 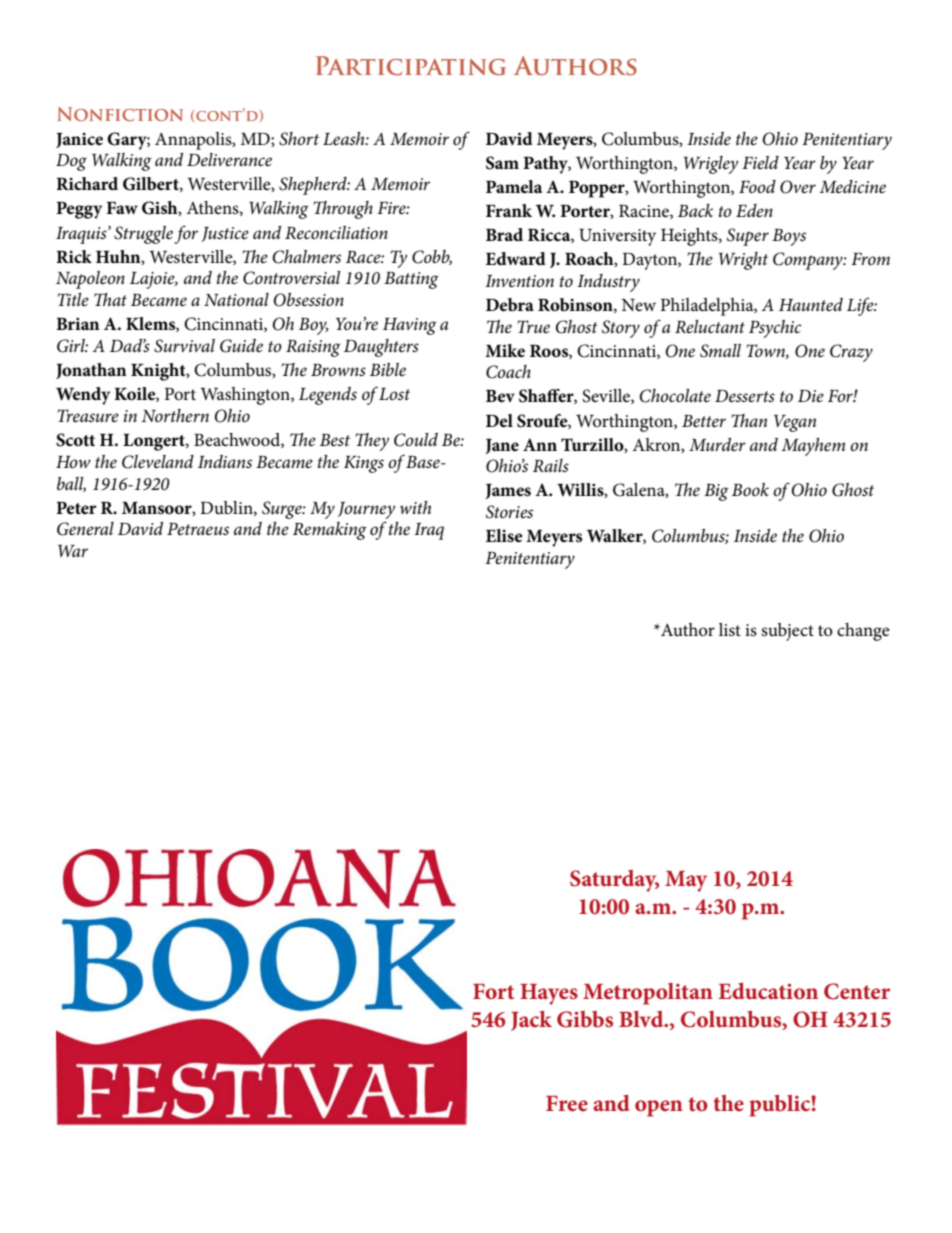 What do you see at coordinates (614, 881) in the image?
I see `Saturday` at bounding box center [614, 881].
